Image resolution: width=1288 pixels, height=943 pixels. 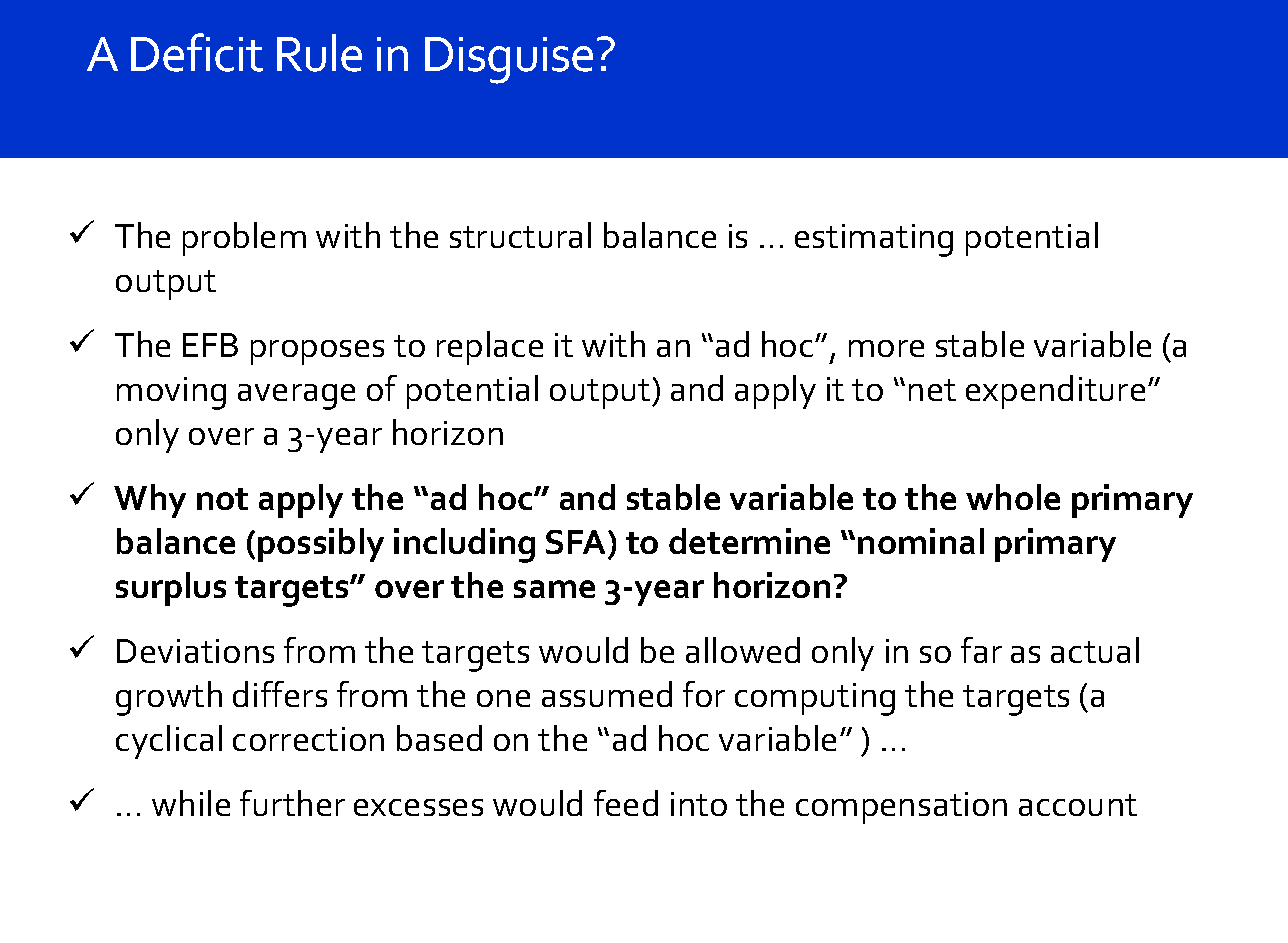 I want to click on Rule, so click(x=319, y=53).
